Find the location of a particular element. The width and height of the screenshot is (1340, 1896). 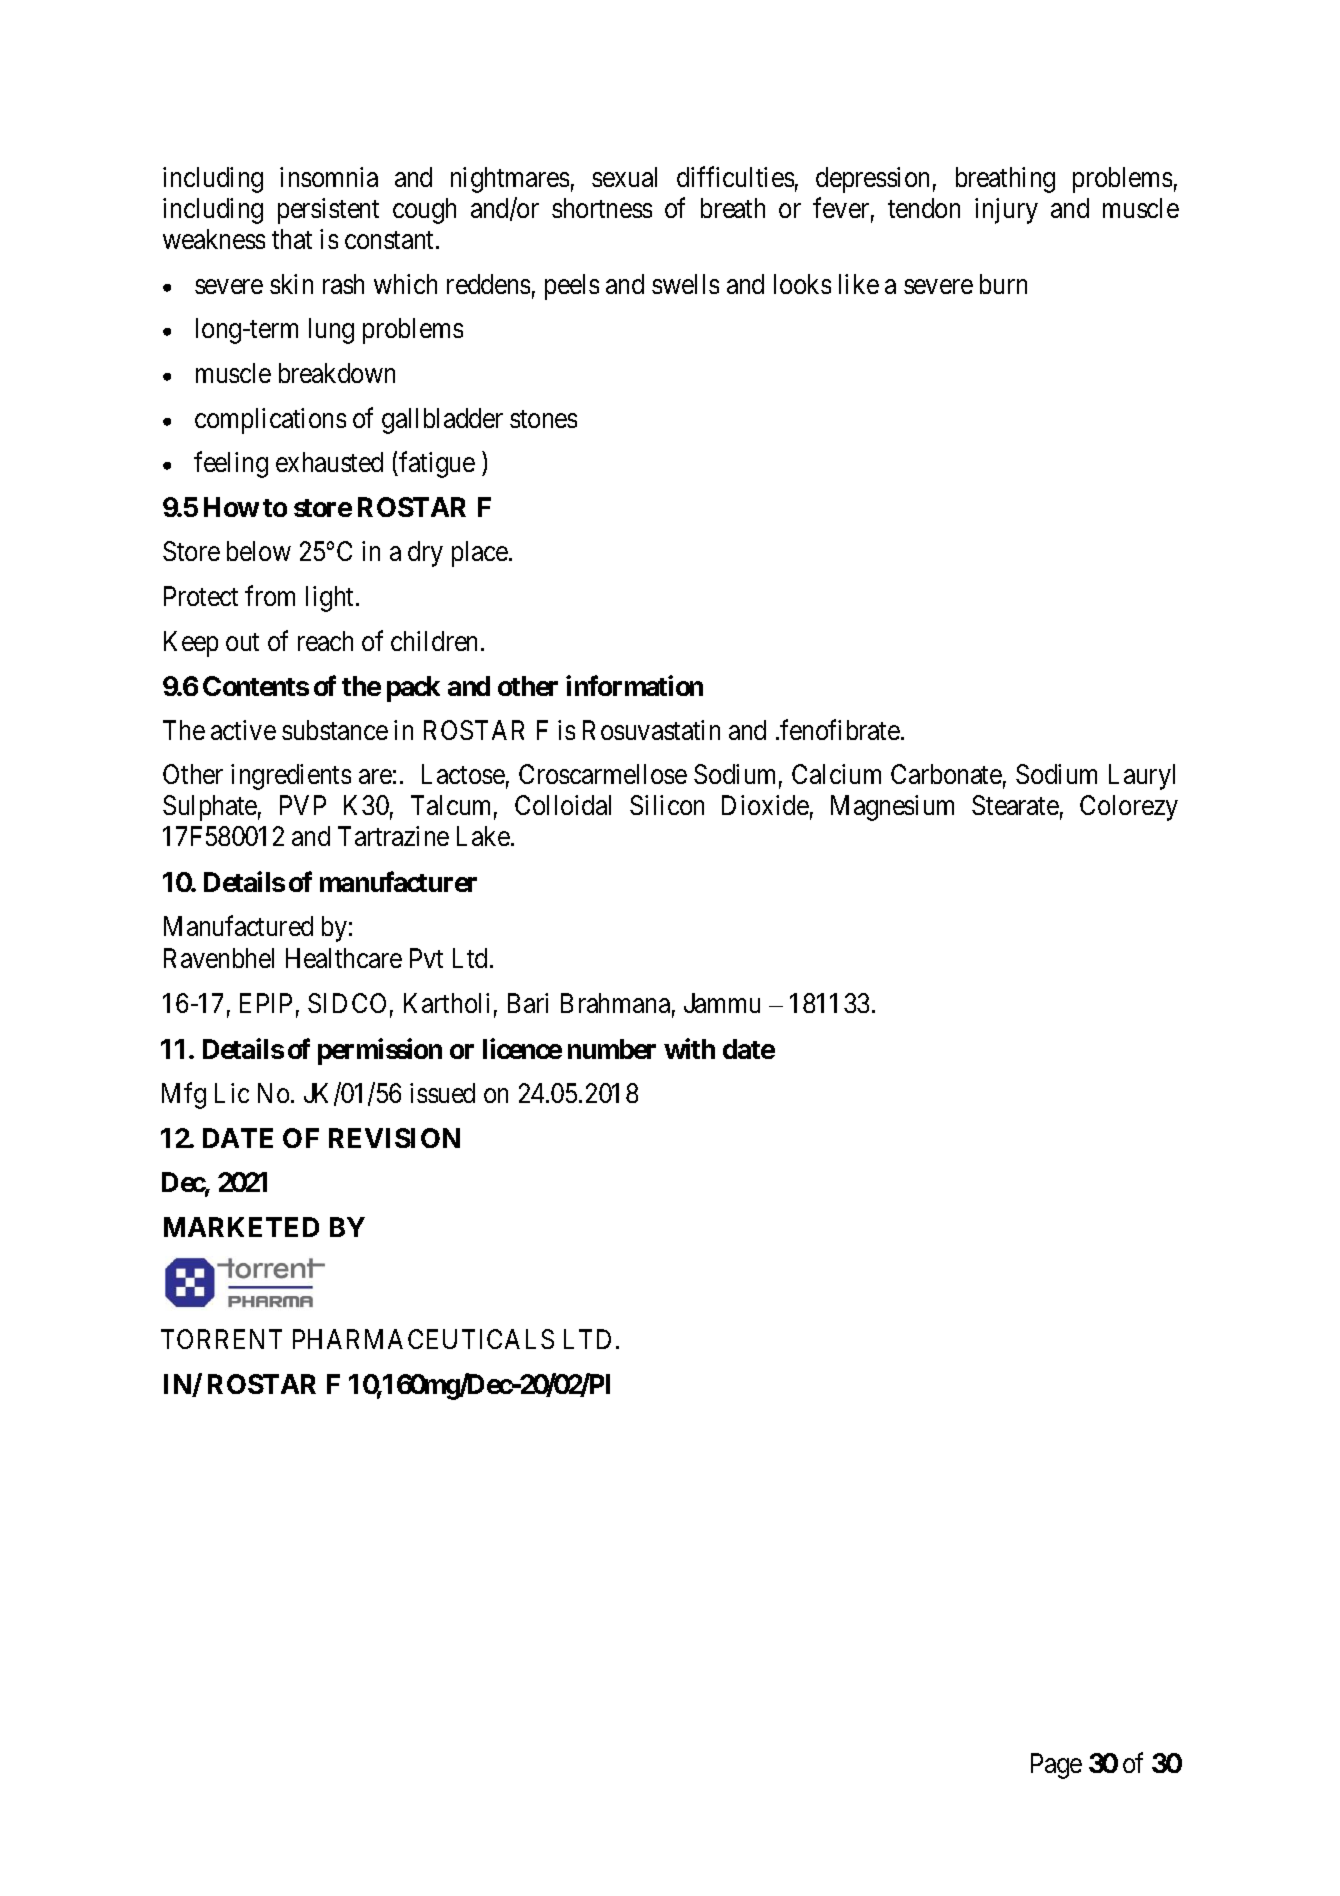

Rosuvastatin is located at coordinates (651, 730).
